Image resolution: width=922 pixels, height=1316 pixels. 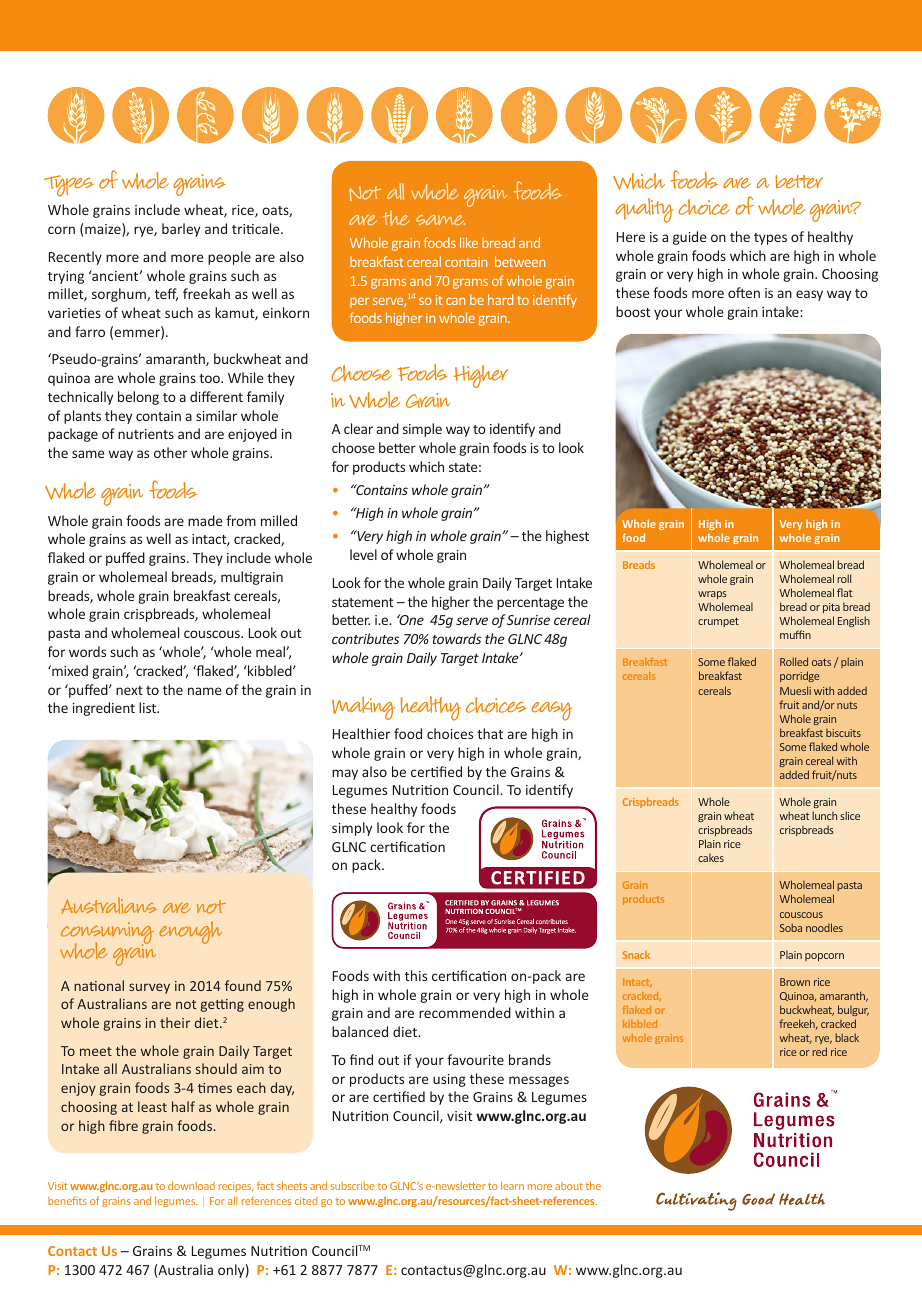 I want to click on download, so click(x=191, y=1186).
